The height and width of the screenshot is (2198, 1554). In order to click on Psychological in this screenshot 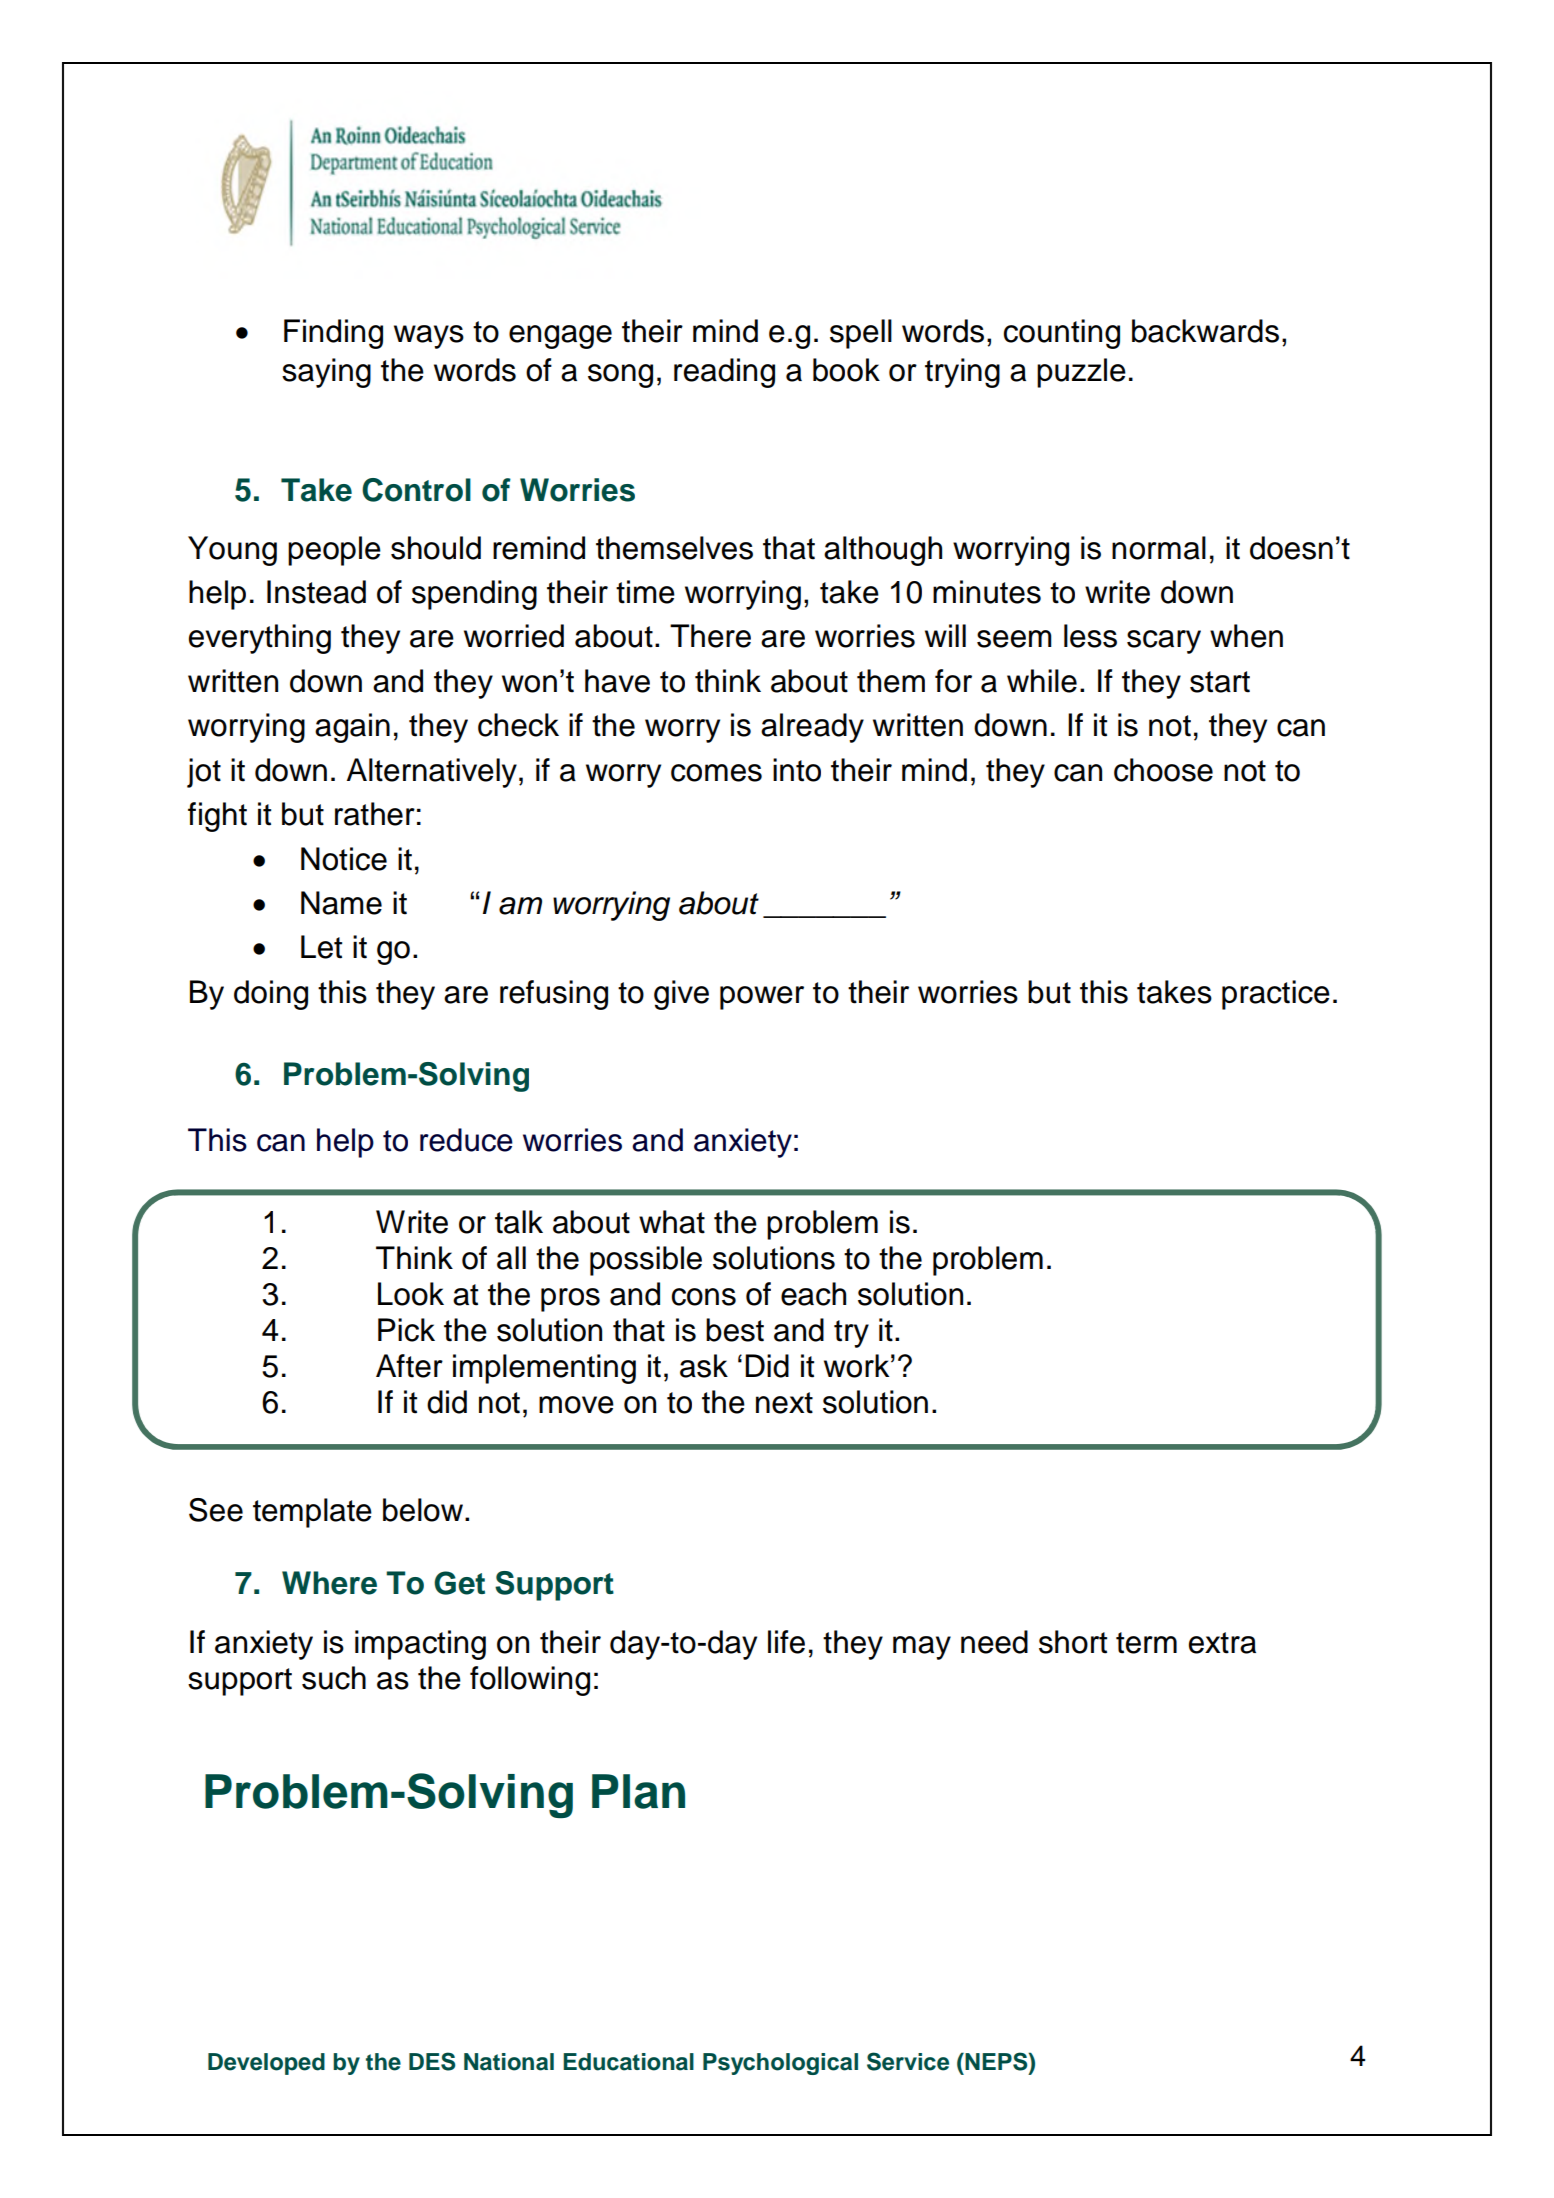, I will do `click(780, 2064)`.
